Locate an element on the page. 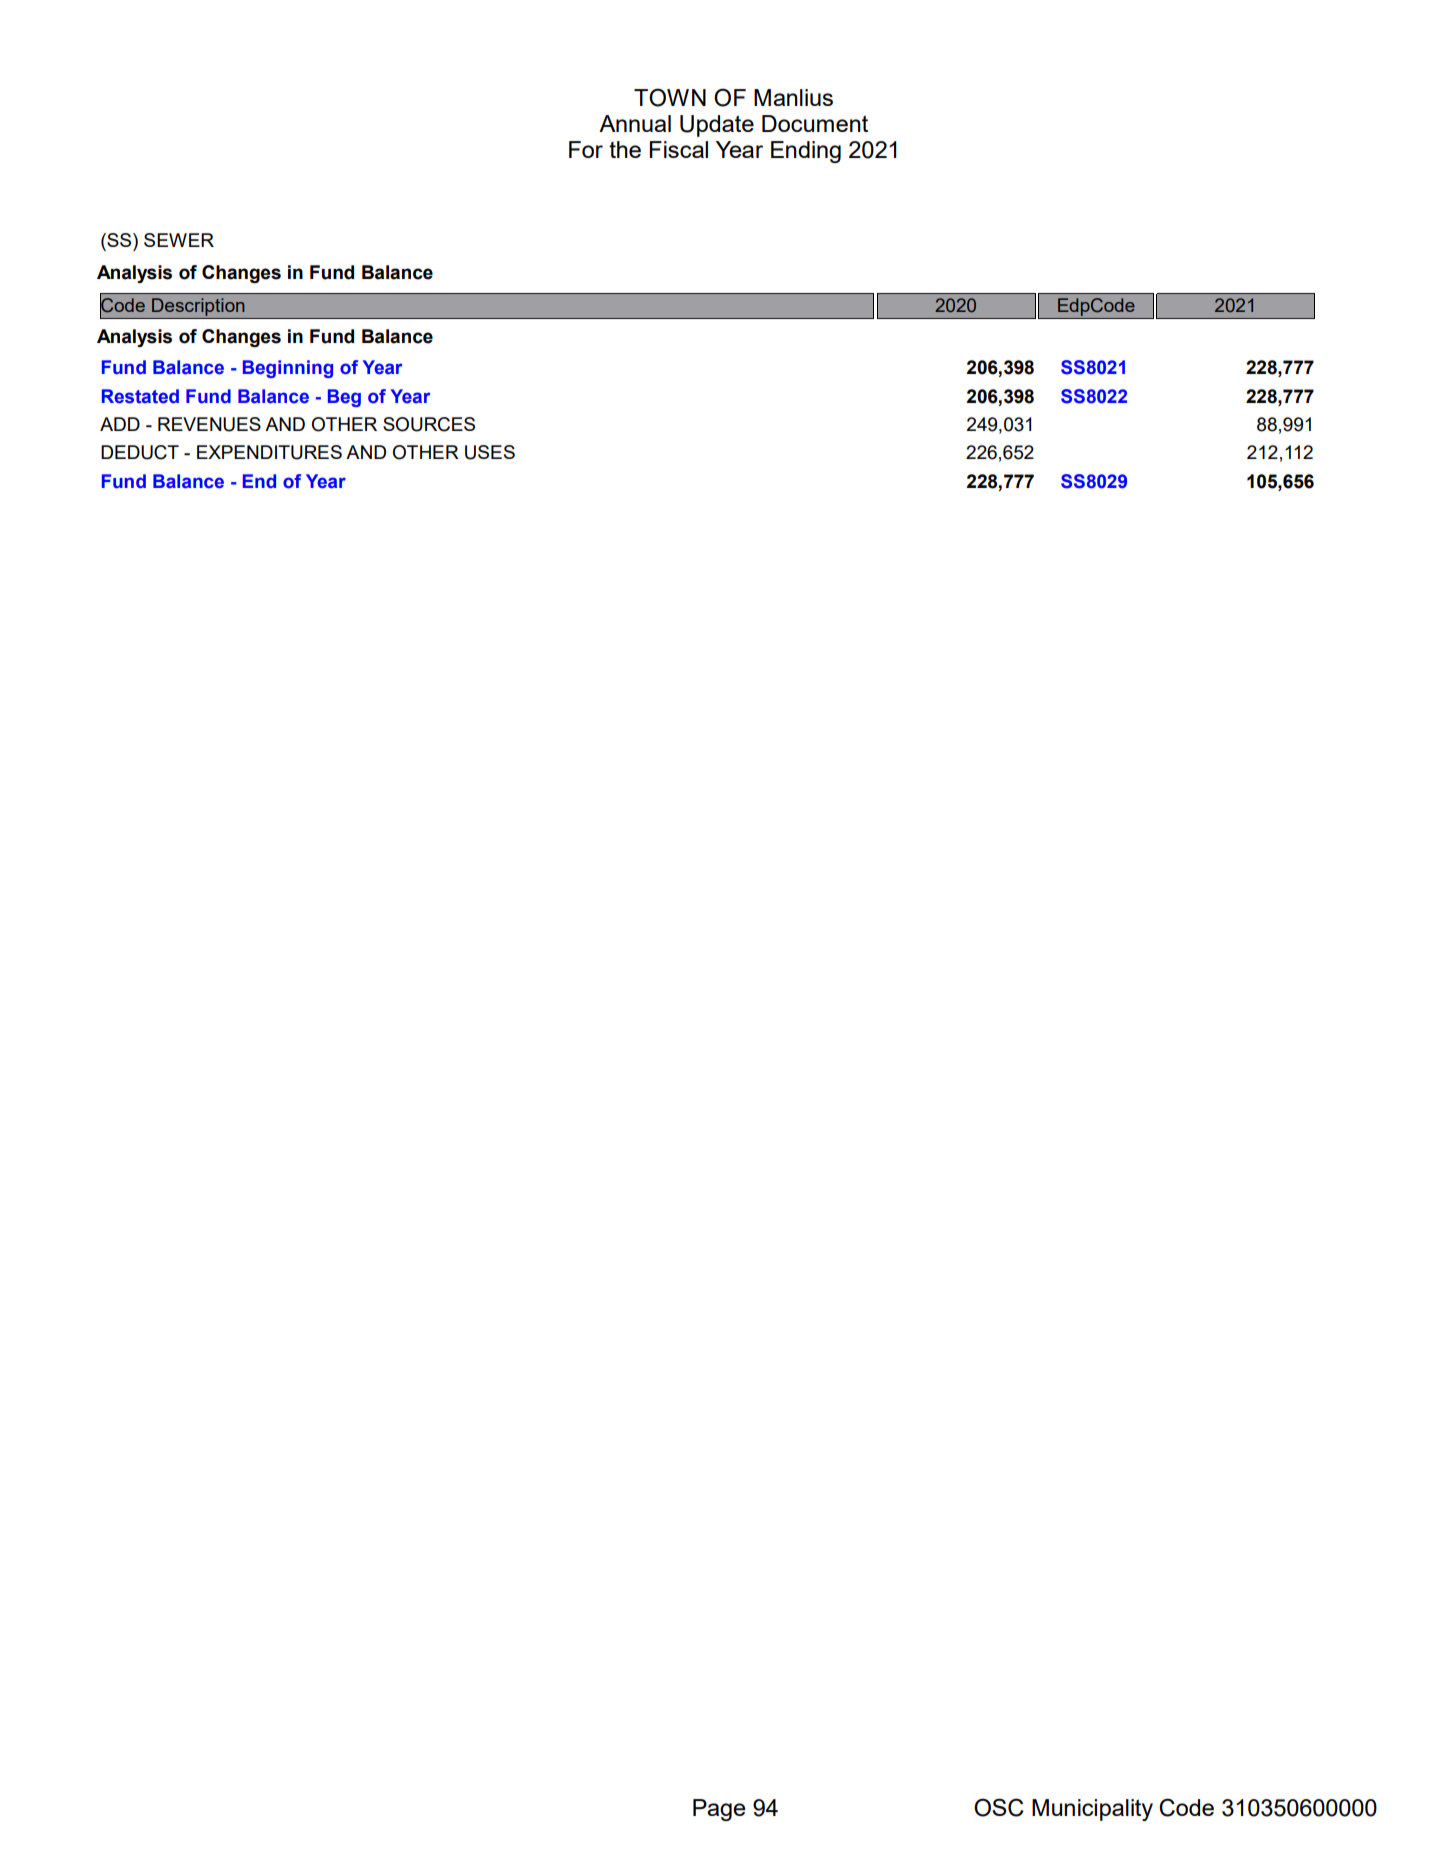 The image size is (1444, 1869). SEWER is located at coordinates (179, 240).
